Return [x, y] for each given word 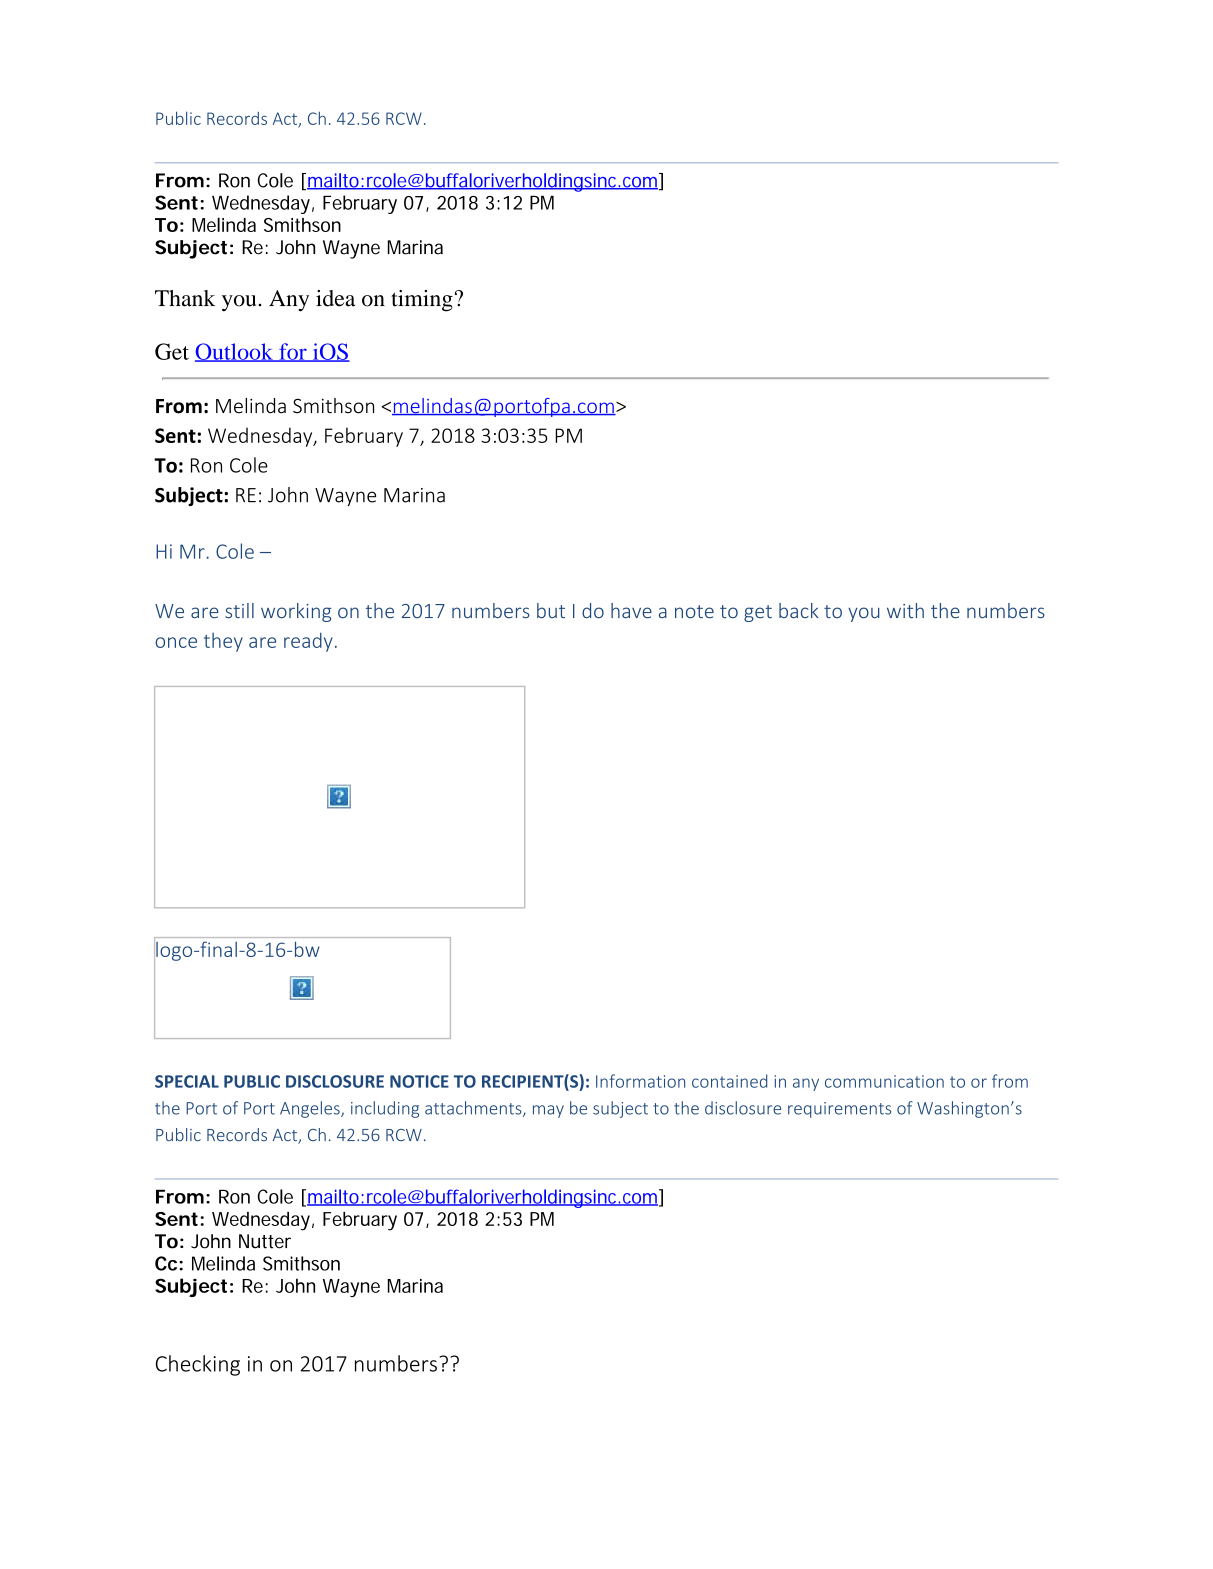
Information [640, 1081]
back [799, 610]
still [239, 610]
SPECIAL [187, 1081]
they [223, 642]
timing [422, 301]
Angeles [311, 1109]
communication [884, 1081]
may [548, 1111]
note [694, 611]
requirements [839, 1110]
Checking [198, 1365]
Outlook [235, 352]
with [905, 610]
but [551, 610]
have [631, 610]
